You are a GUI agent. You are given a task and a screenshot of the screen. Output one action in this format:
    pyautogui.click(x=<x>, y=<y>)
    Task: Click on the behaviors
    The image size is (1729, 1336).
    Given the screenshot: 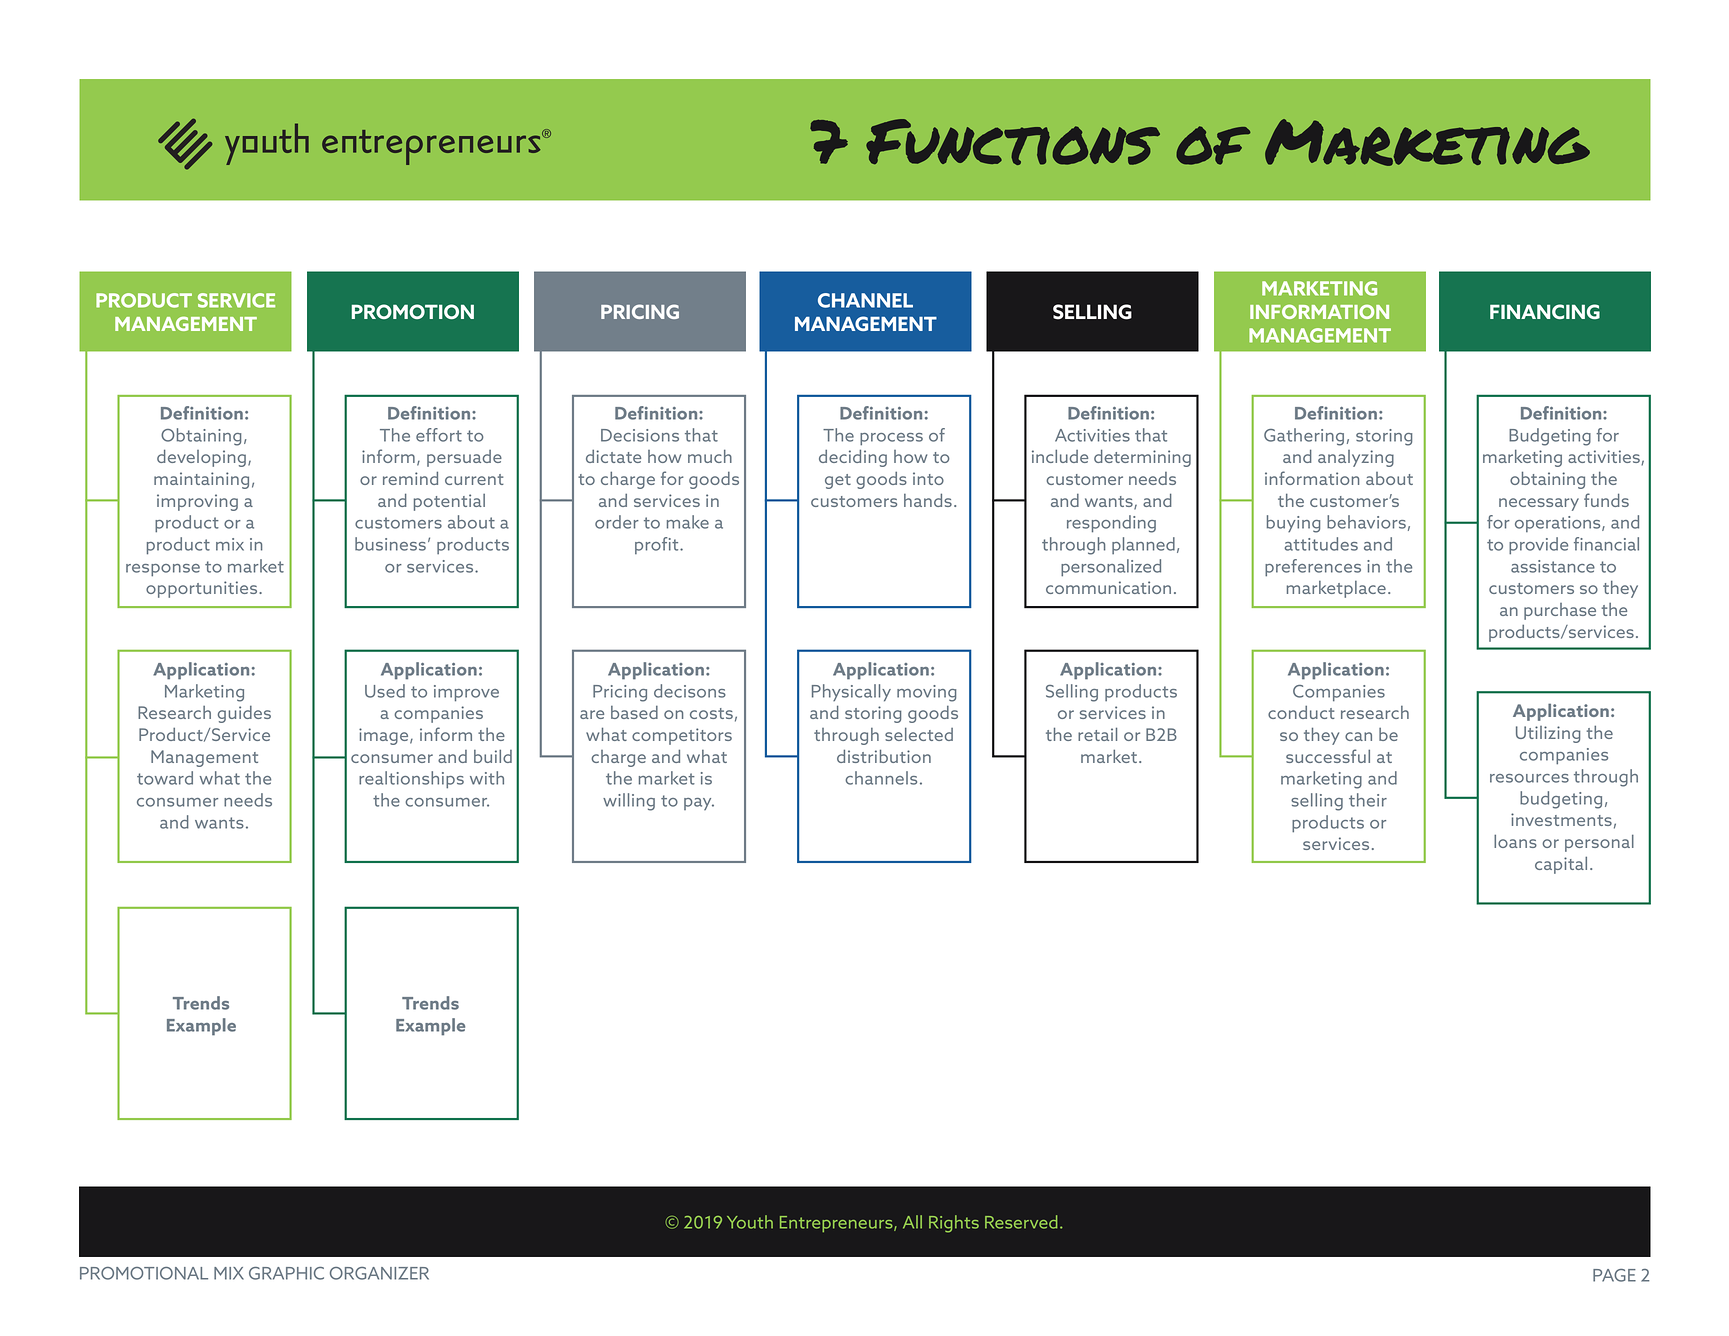 What is the action you would take?
    pyautogui.click(x=1366, y=522)
